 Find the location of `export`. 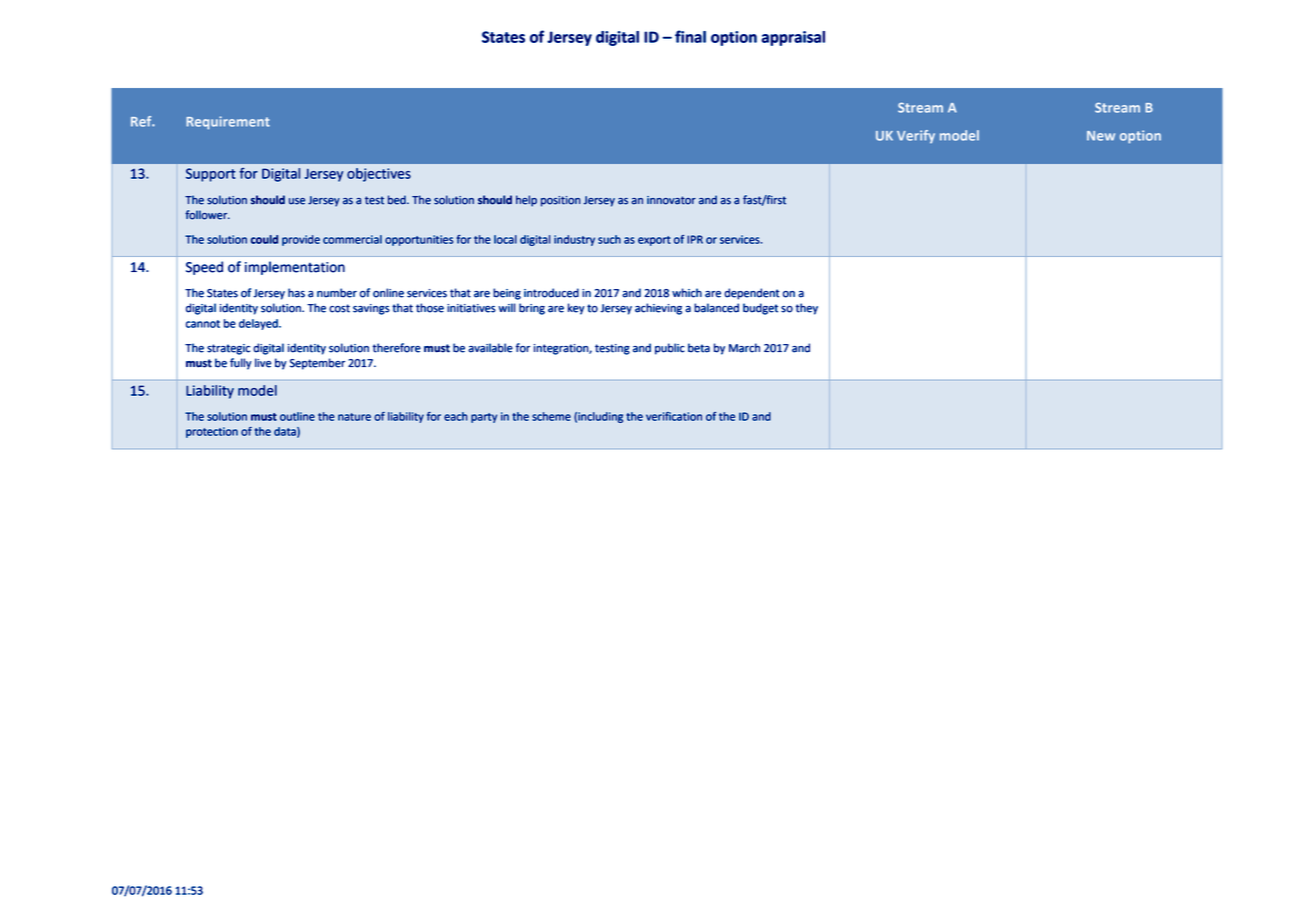

export is located at coordinates (654, 241).
